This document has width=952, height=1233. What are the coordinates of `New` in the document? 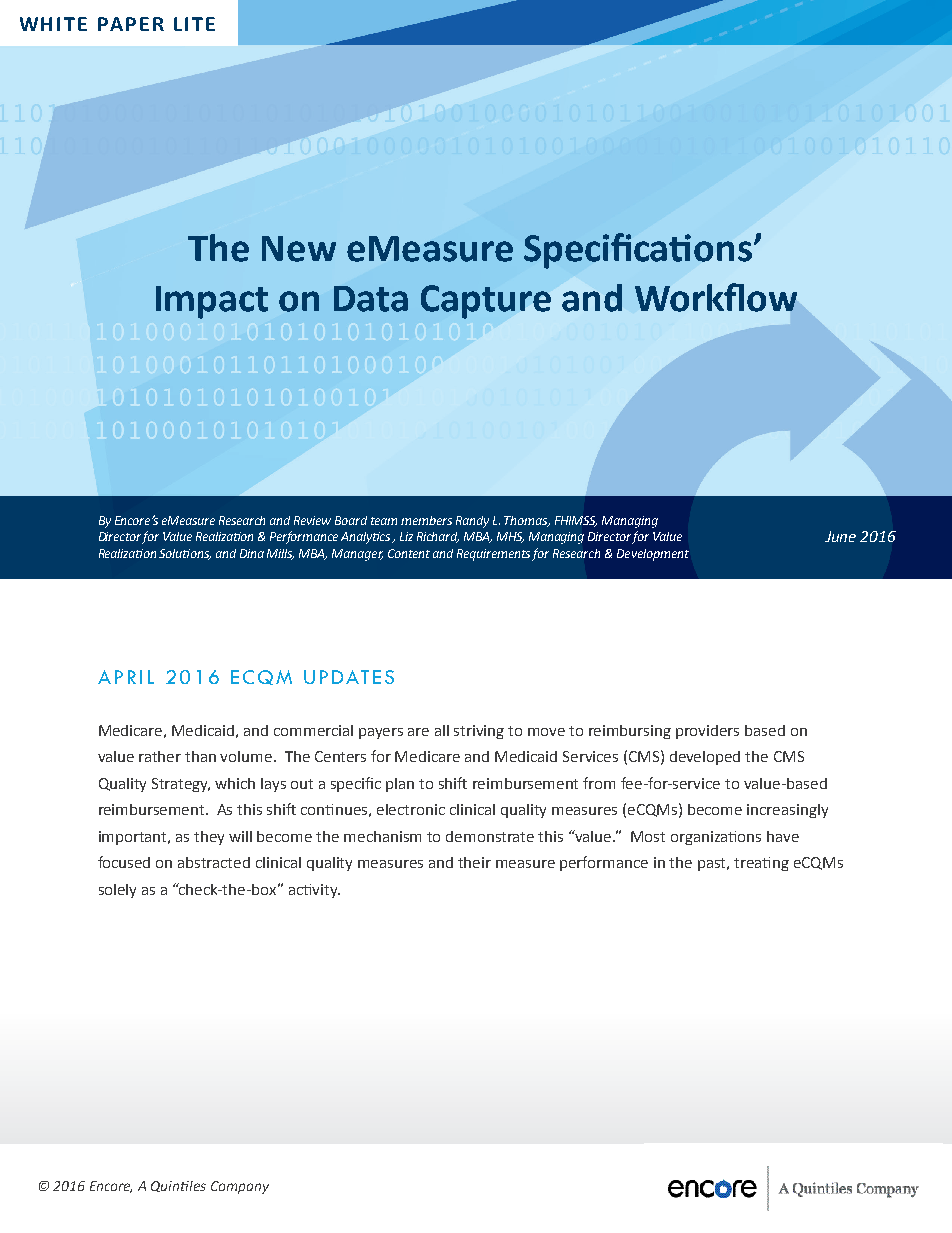 It's located at (299, 249).
